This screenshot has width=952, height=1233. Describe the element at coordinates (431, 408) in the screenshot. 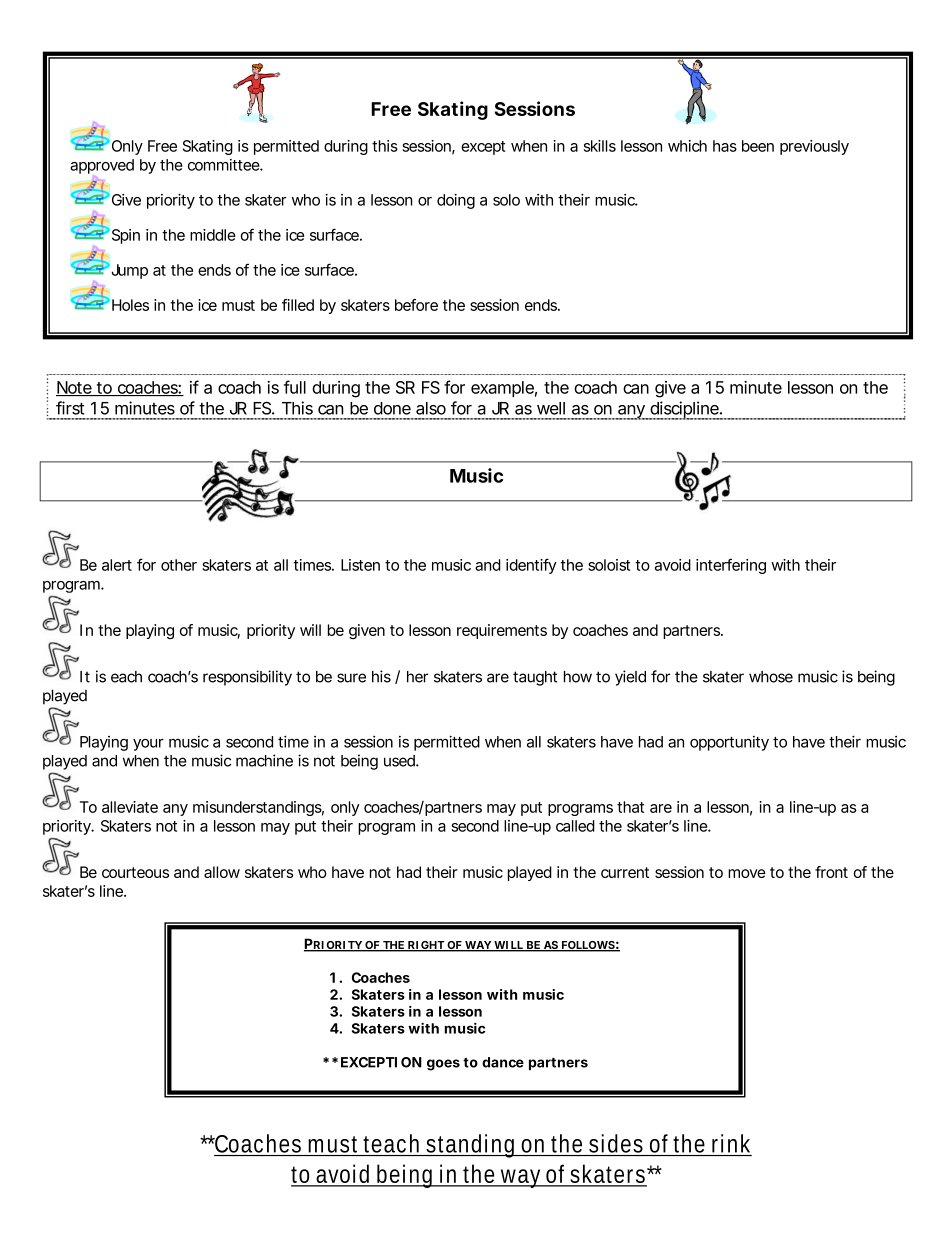

I see `also` at that location.
